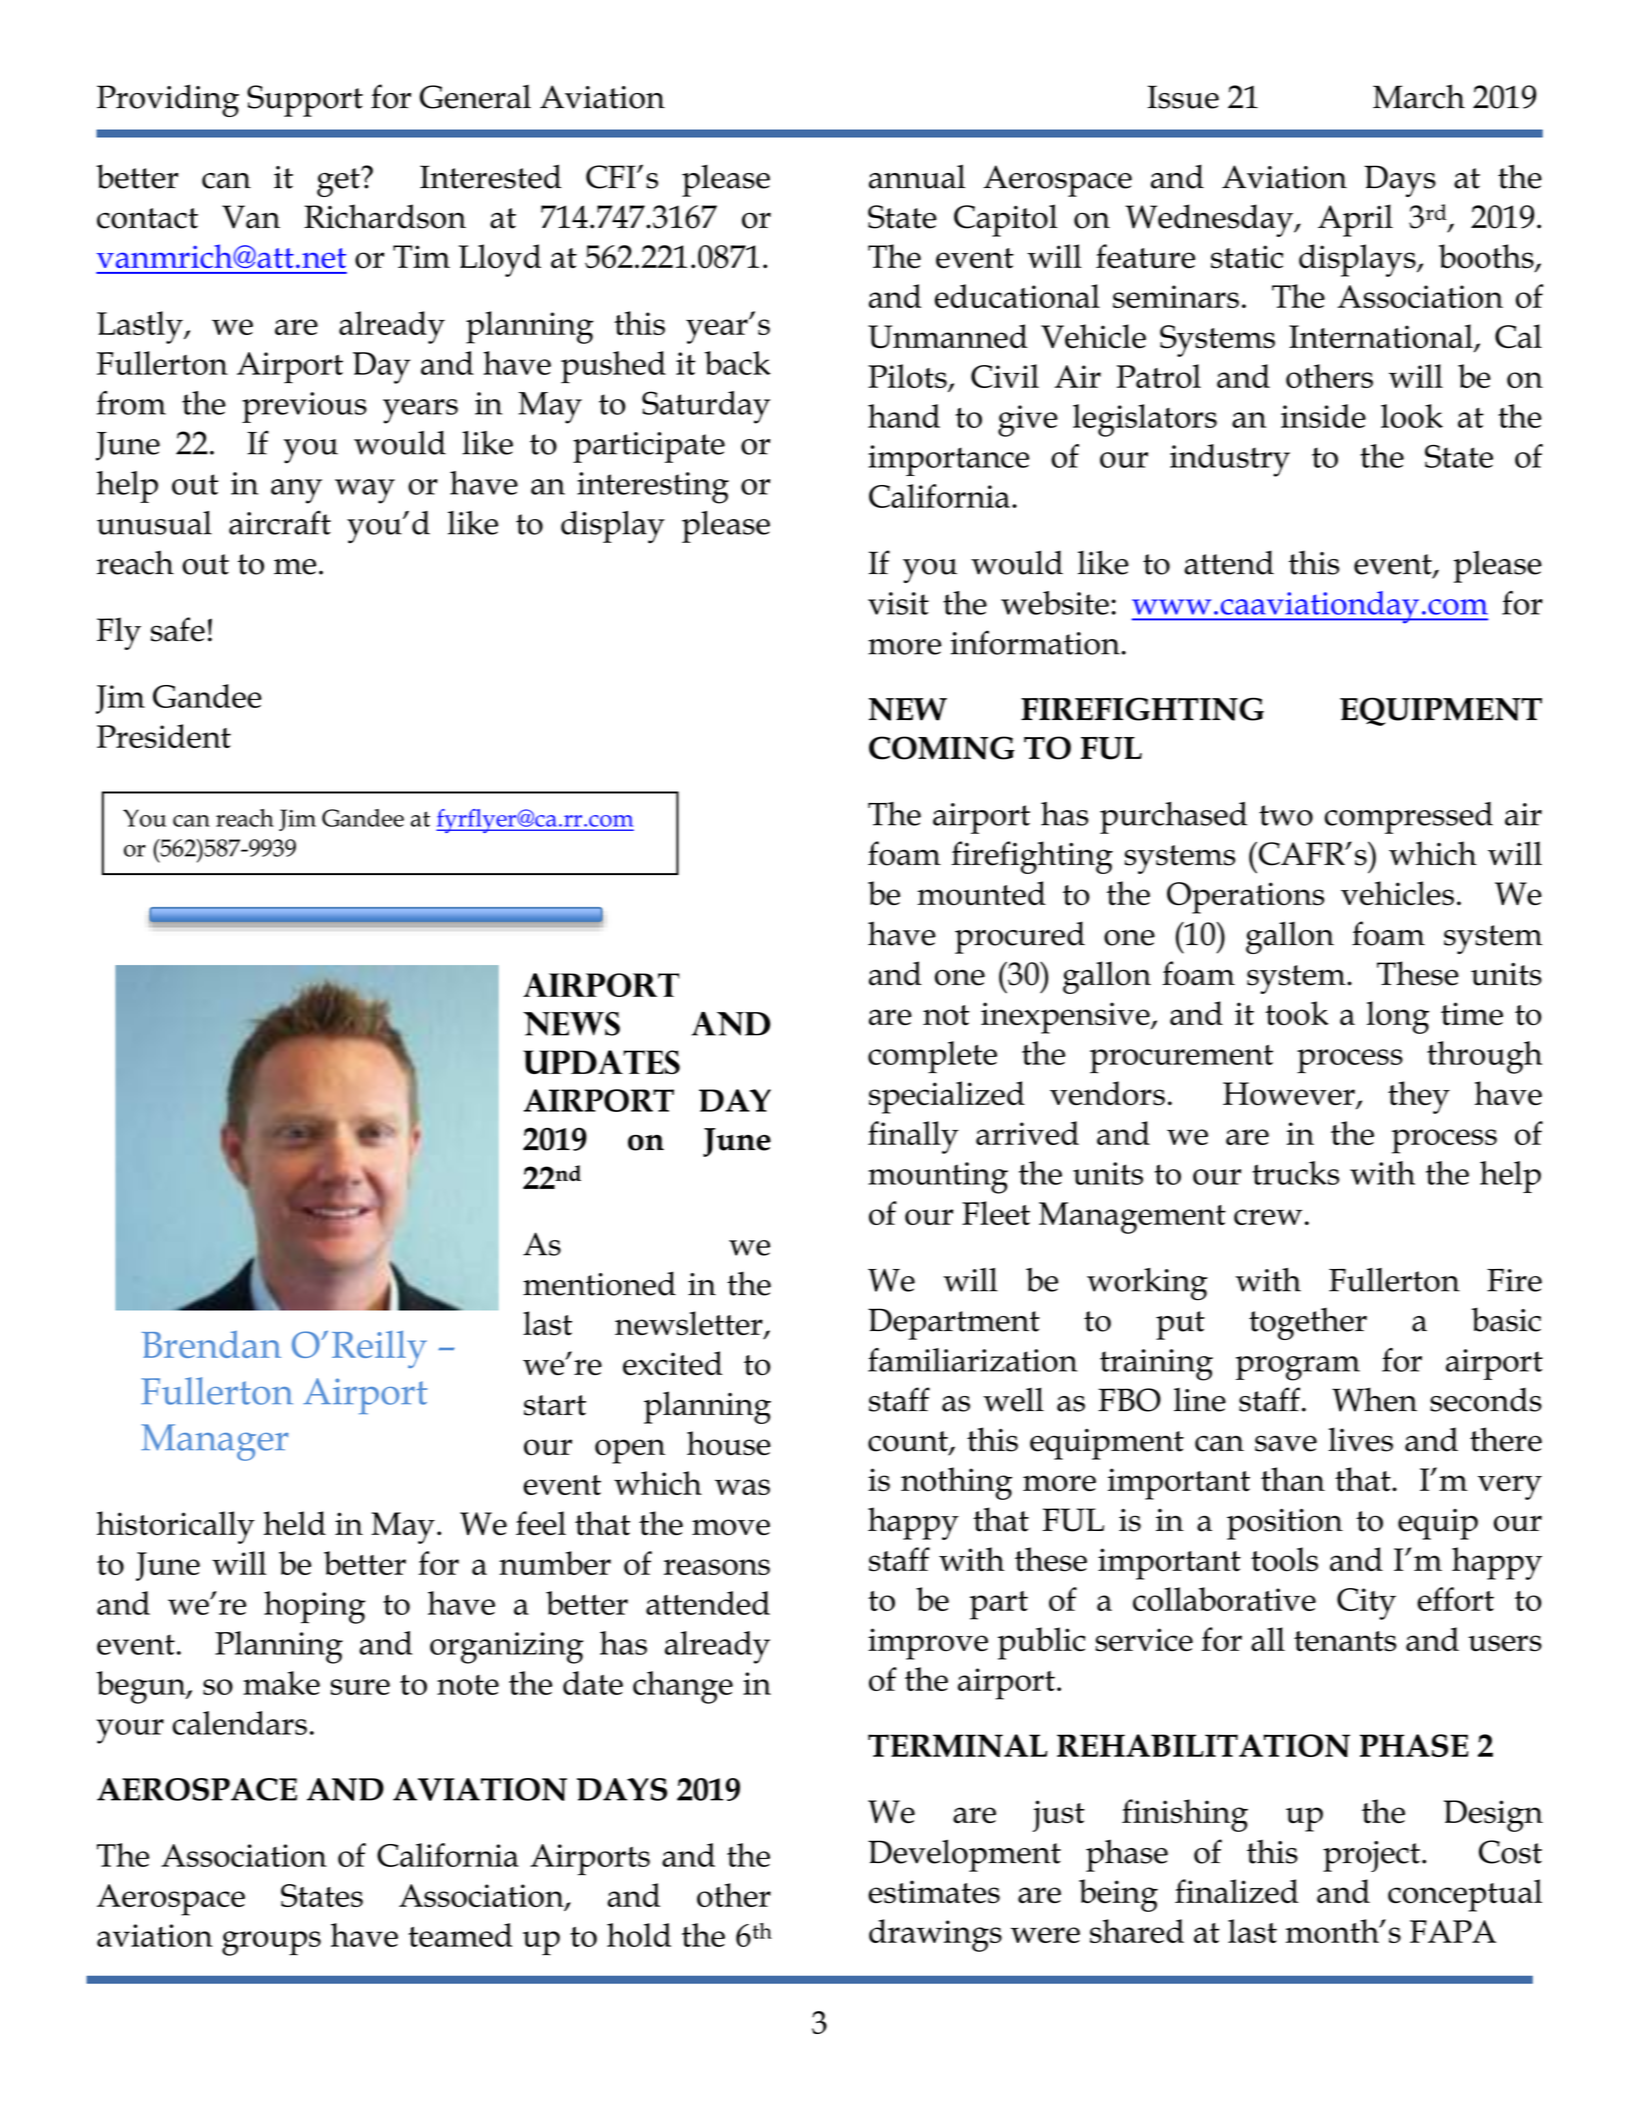 This document has height=2121, width=1639. I want to click on Support, so click(305, 101).
